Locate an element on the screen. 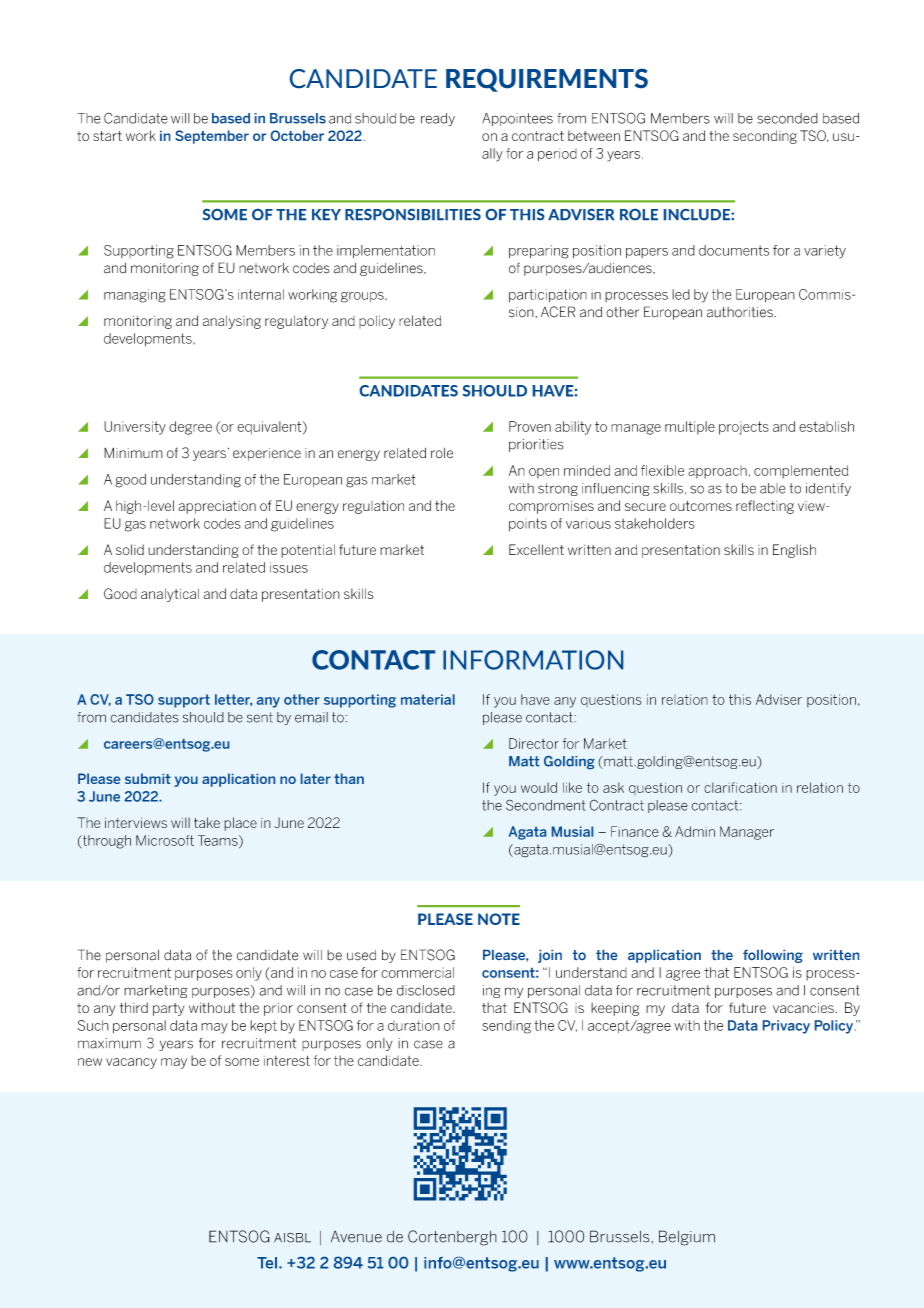 This screenshot has height=1308, width=924. Avenue is located at coordinates (356, 1237).
